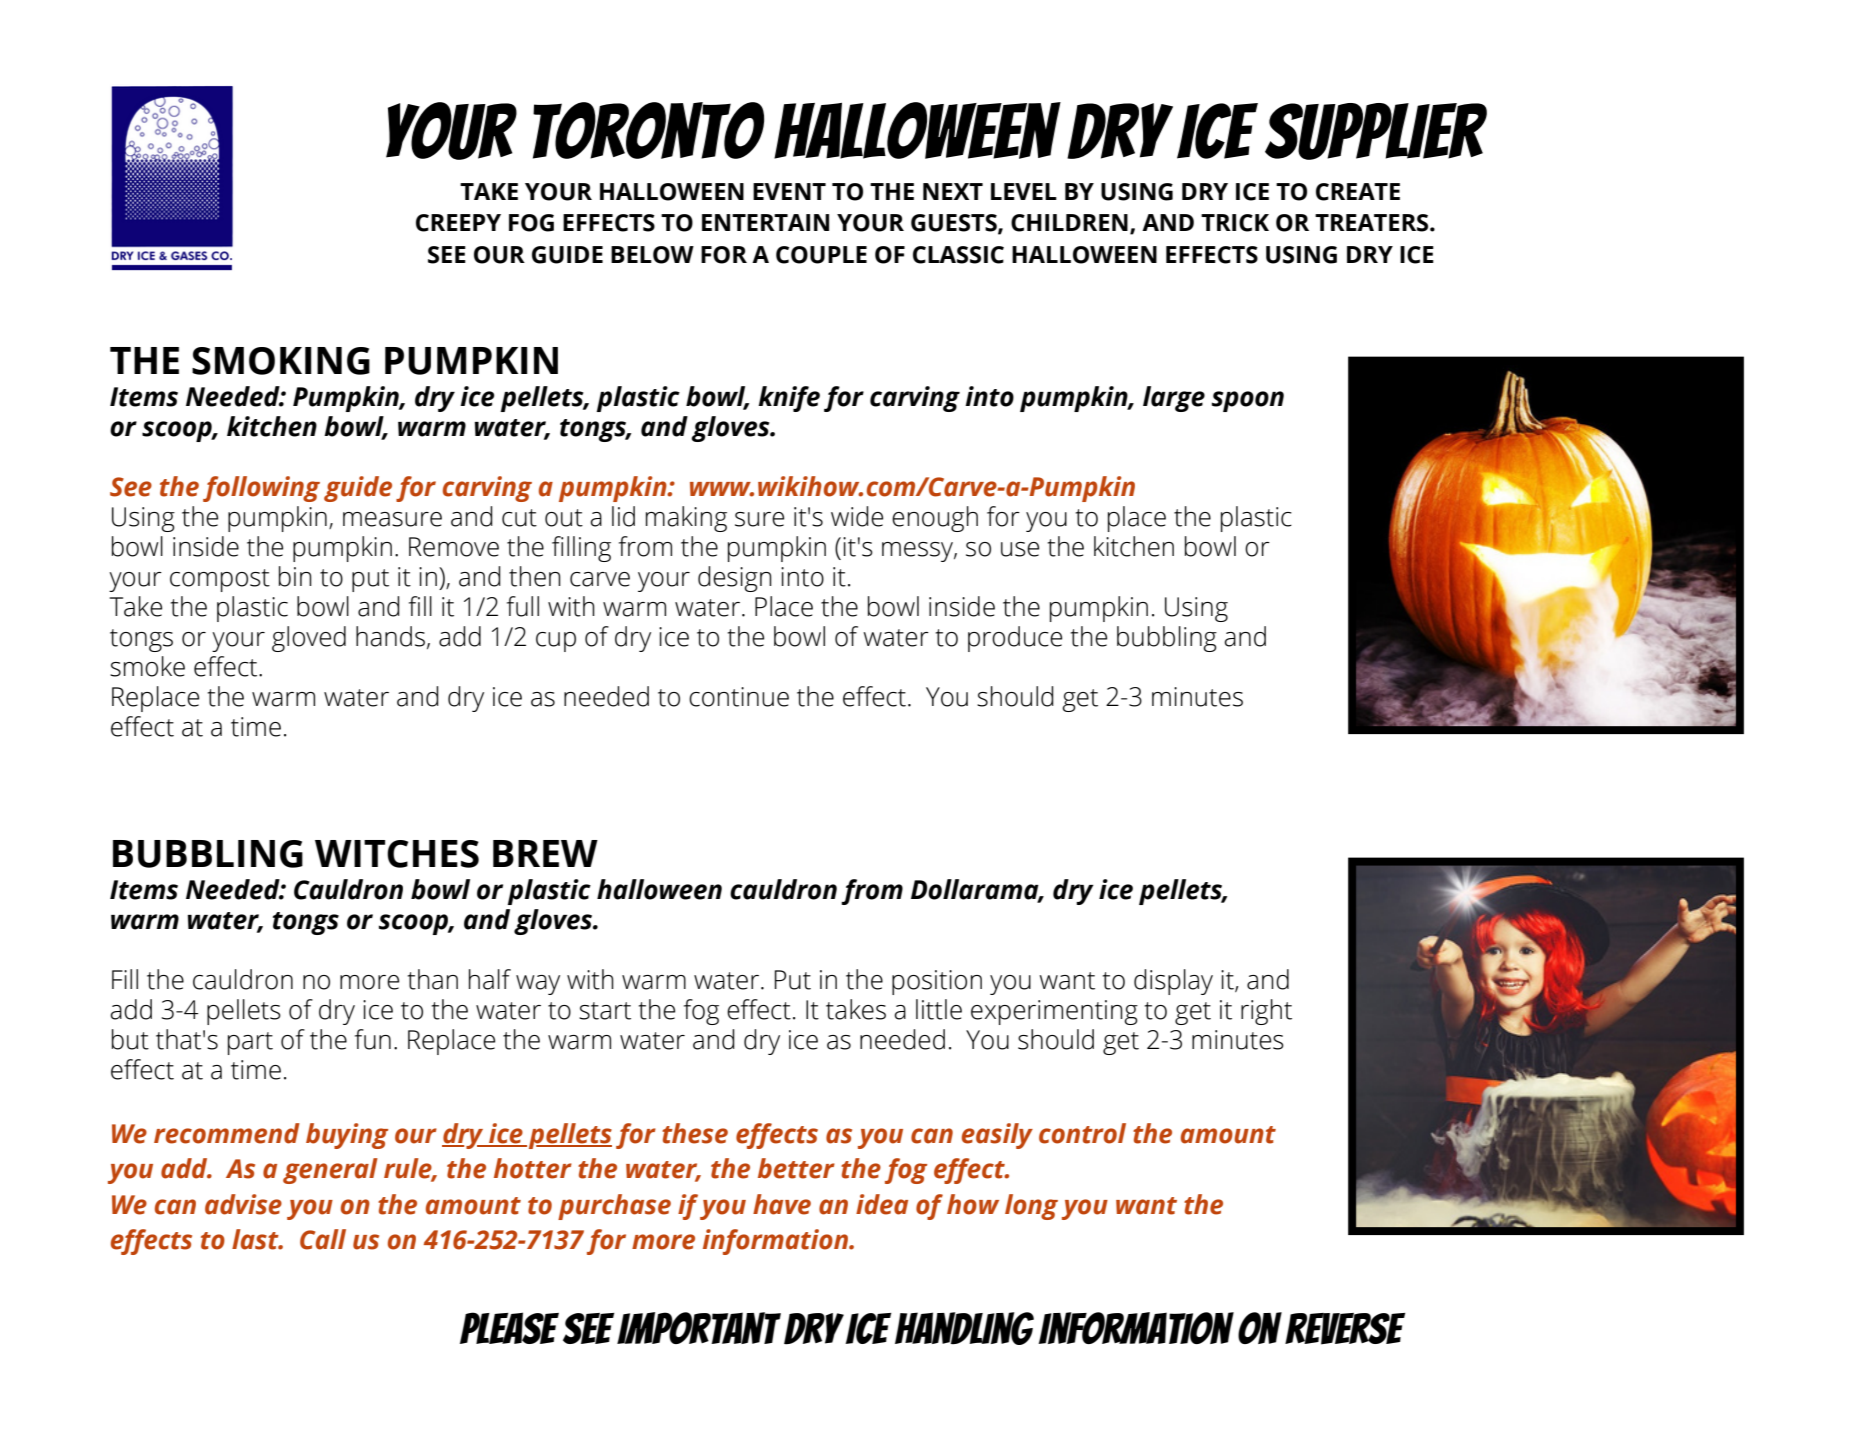  I want to click on continue, so click(739, 697).
